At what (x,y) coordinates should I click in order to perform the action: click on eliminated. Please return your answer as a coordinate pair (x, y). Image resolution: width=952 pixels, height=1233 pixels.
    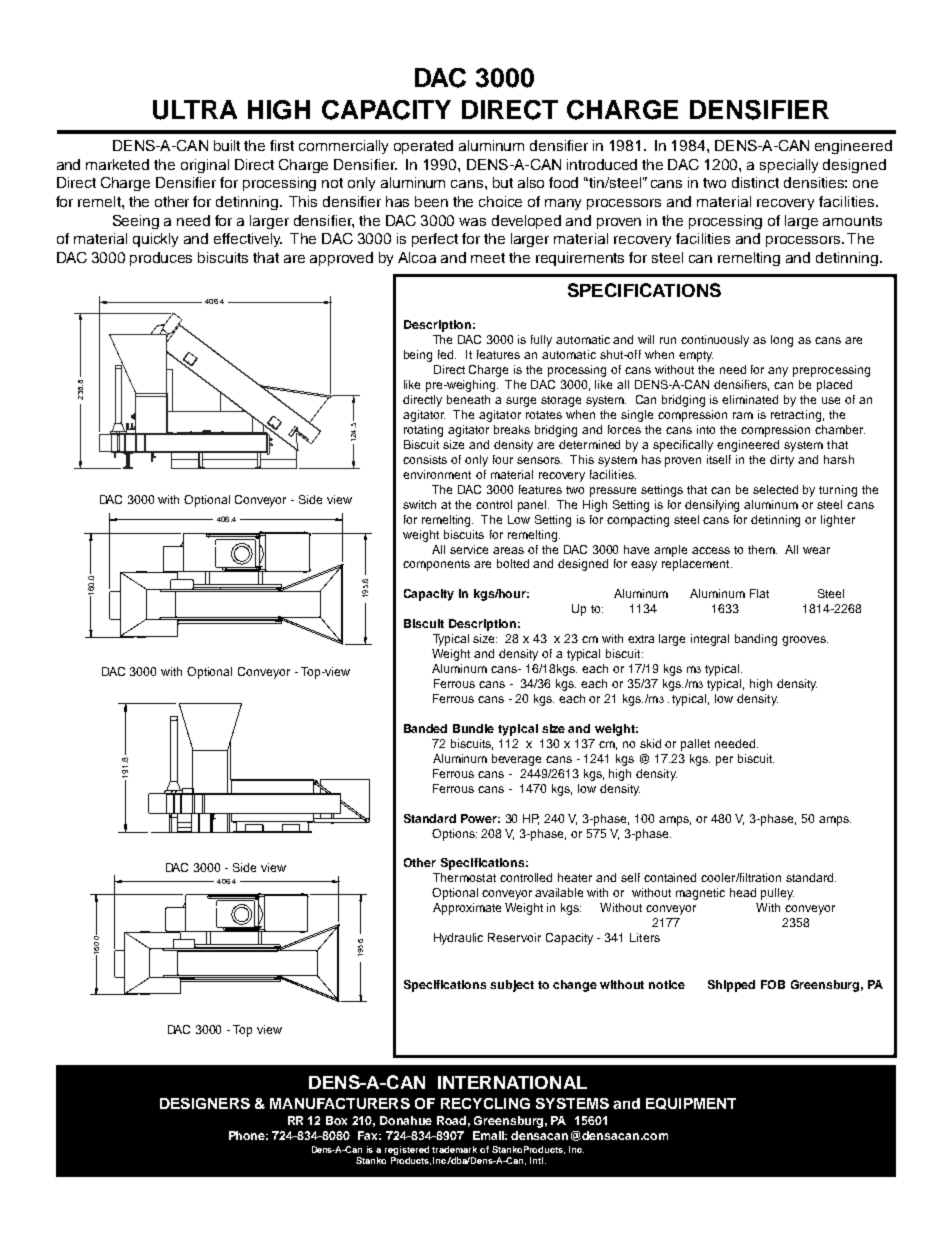
    Looking at the image, I should click on (750, 399).
